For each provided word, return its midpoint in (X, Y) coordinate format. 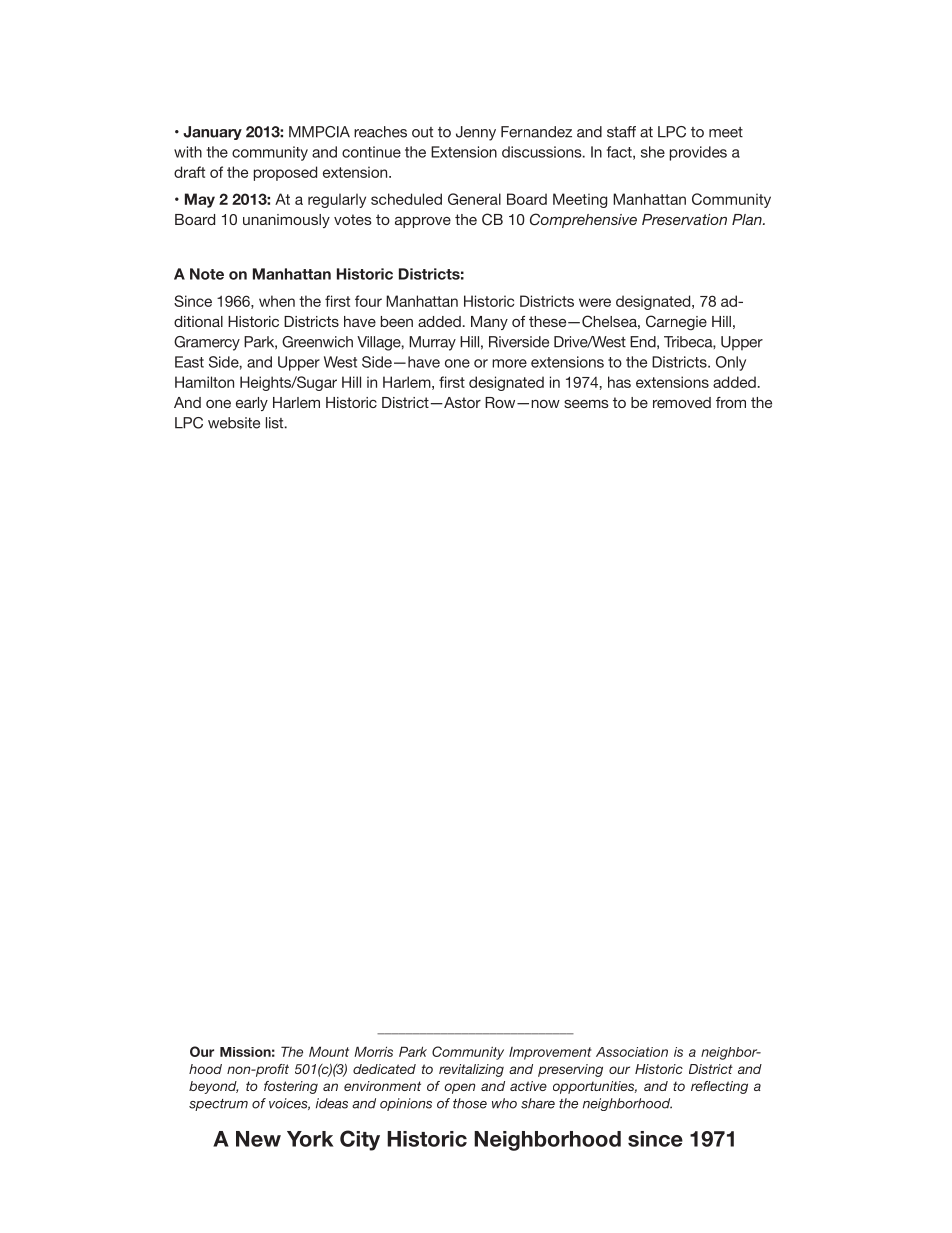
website (234, 423)
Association (632, 1052)
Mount (329, 1051)
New (258, 1139)
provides (698, 153)
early (252, 404)
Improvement (550, 1053)
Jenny (476, 133)
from (731, 402)
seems (586, 404)
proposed (285, 173)
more (509, 363)
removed (682, 402)
